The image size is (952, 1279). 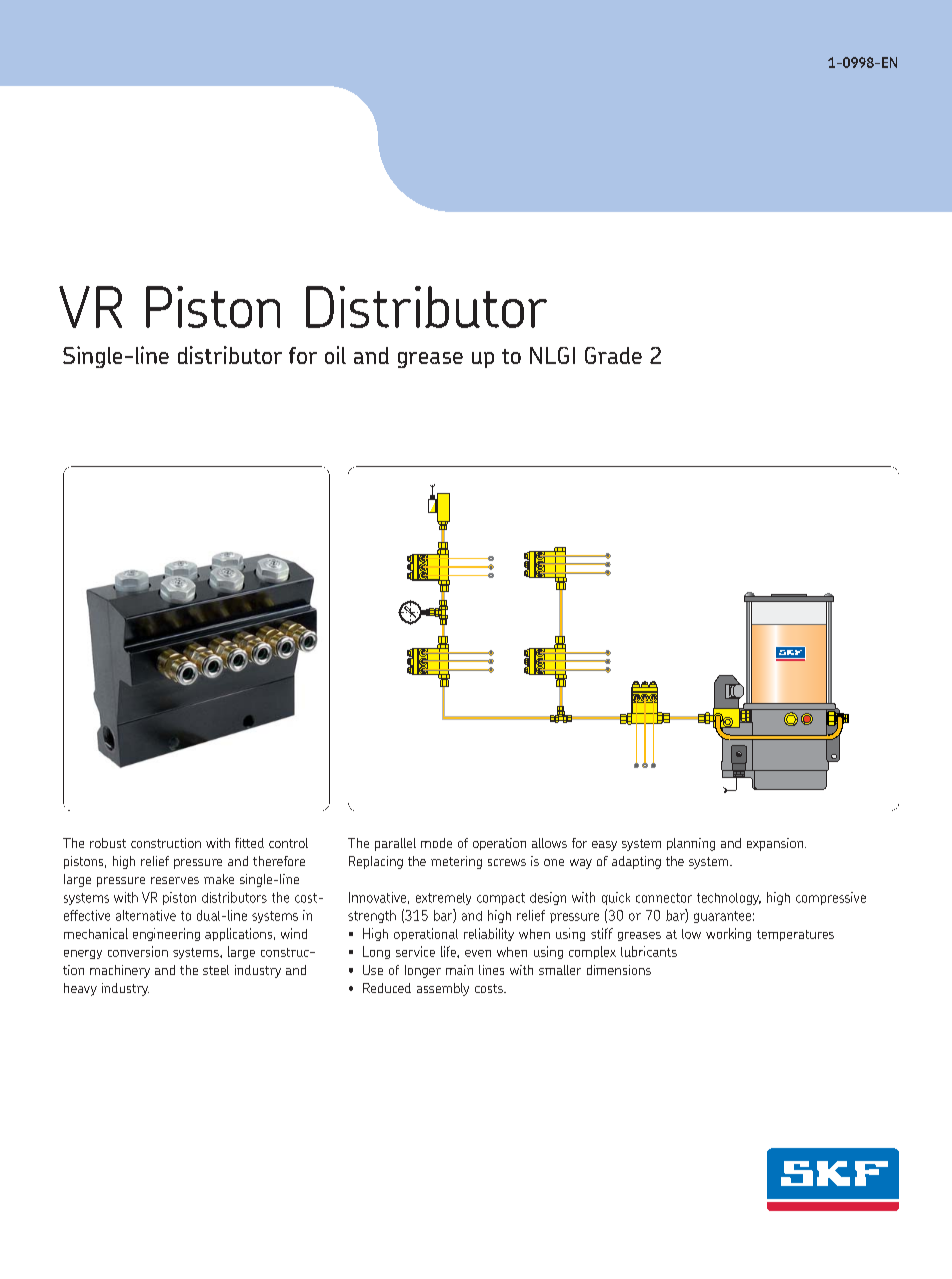 What do you see at coordinates (613, 355) in the document?
I see `Grade` at bounding box center [613, 355].
